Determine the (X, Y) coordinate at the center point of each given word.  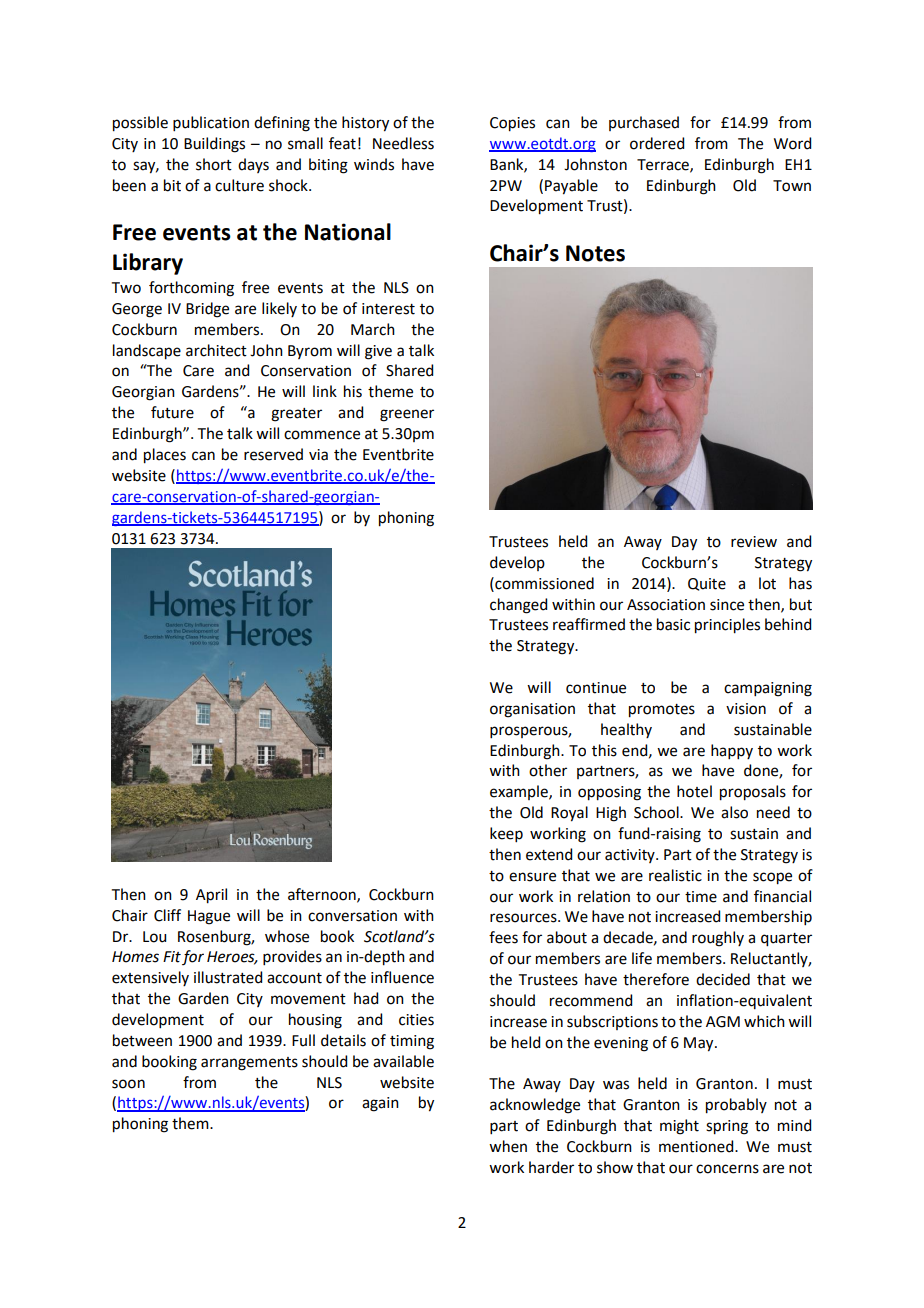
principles (727, 626)
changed (518, 606)
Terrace (664, 165)
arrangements (249, 1064)
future (172, 412)
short (214, 164)
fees (503, 937)
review (754, 542)
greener (407, 415)
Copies (512, 124)
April (211, 896)
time (701, 897)
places (165, 456)
